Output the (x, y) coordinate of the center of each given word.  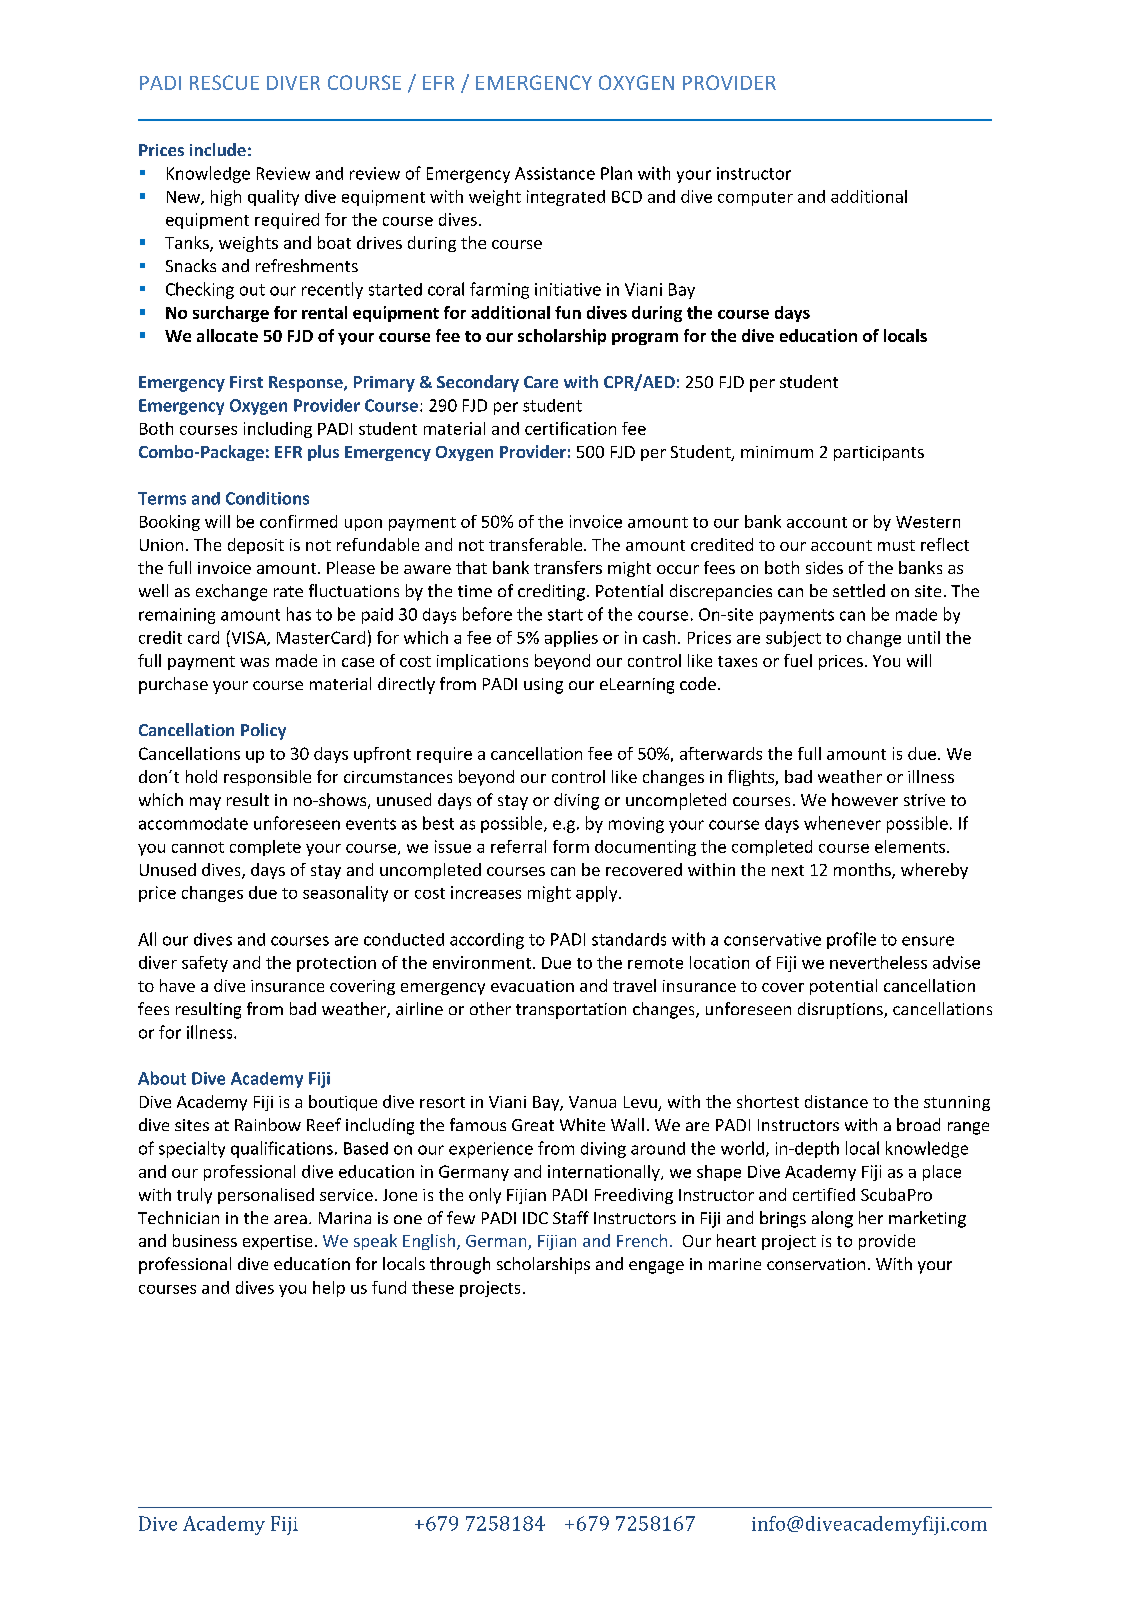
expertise (277, 1242)
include (218, 149)
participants (879, 453)
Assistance (555, 173)
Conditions (267, 498)
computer (755, 199)
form (571, 846)
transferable (537, 544)
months (863, 871)
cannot (198, 847)
